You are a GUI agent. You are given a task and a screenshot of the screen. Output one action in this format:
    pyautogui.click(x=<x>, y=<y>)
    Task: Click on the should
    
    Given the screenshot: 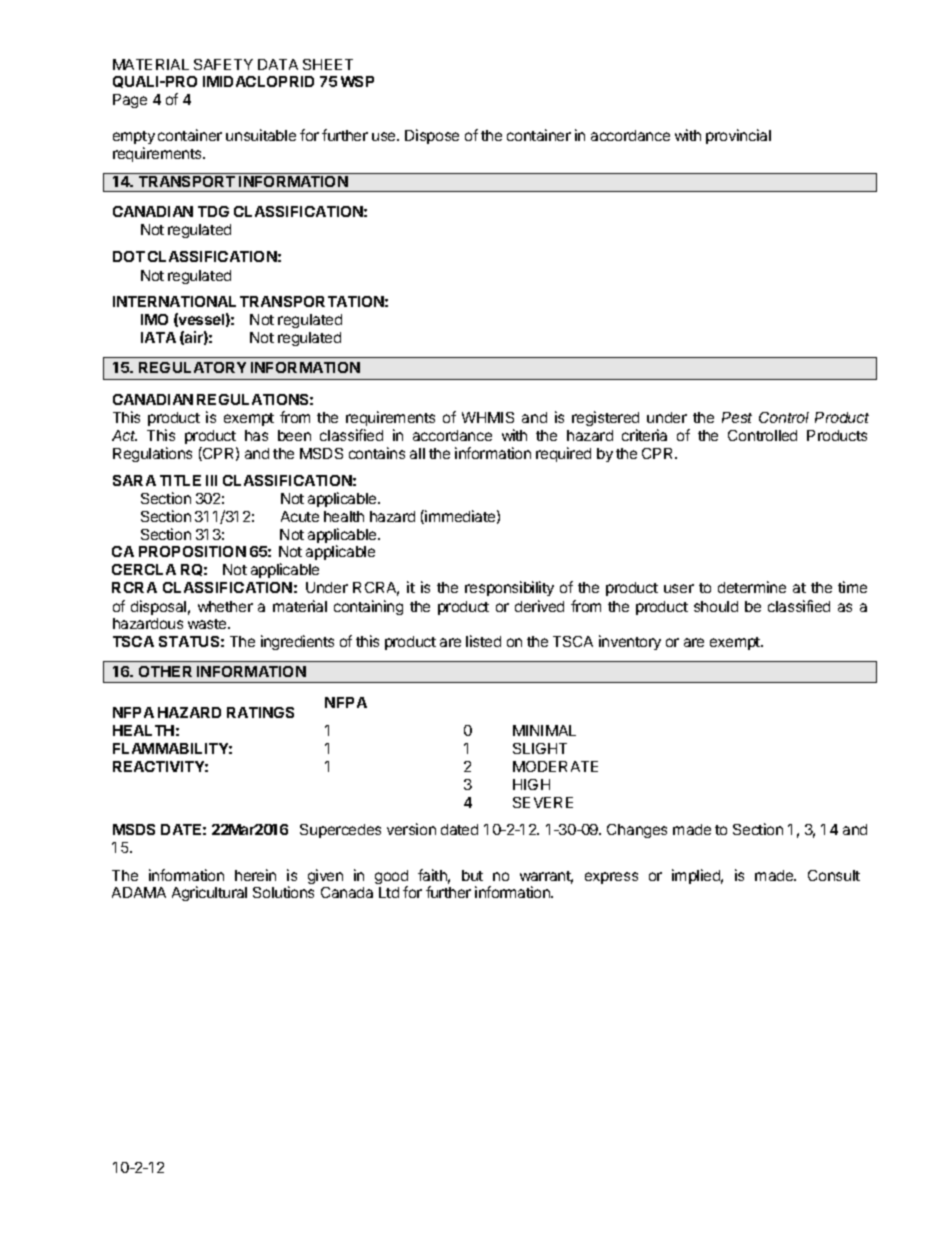 What is the action you would take?
    pyautogui.click(x=716, y=606)
